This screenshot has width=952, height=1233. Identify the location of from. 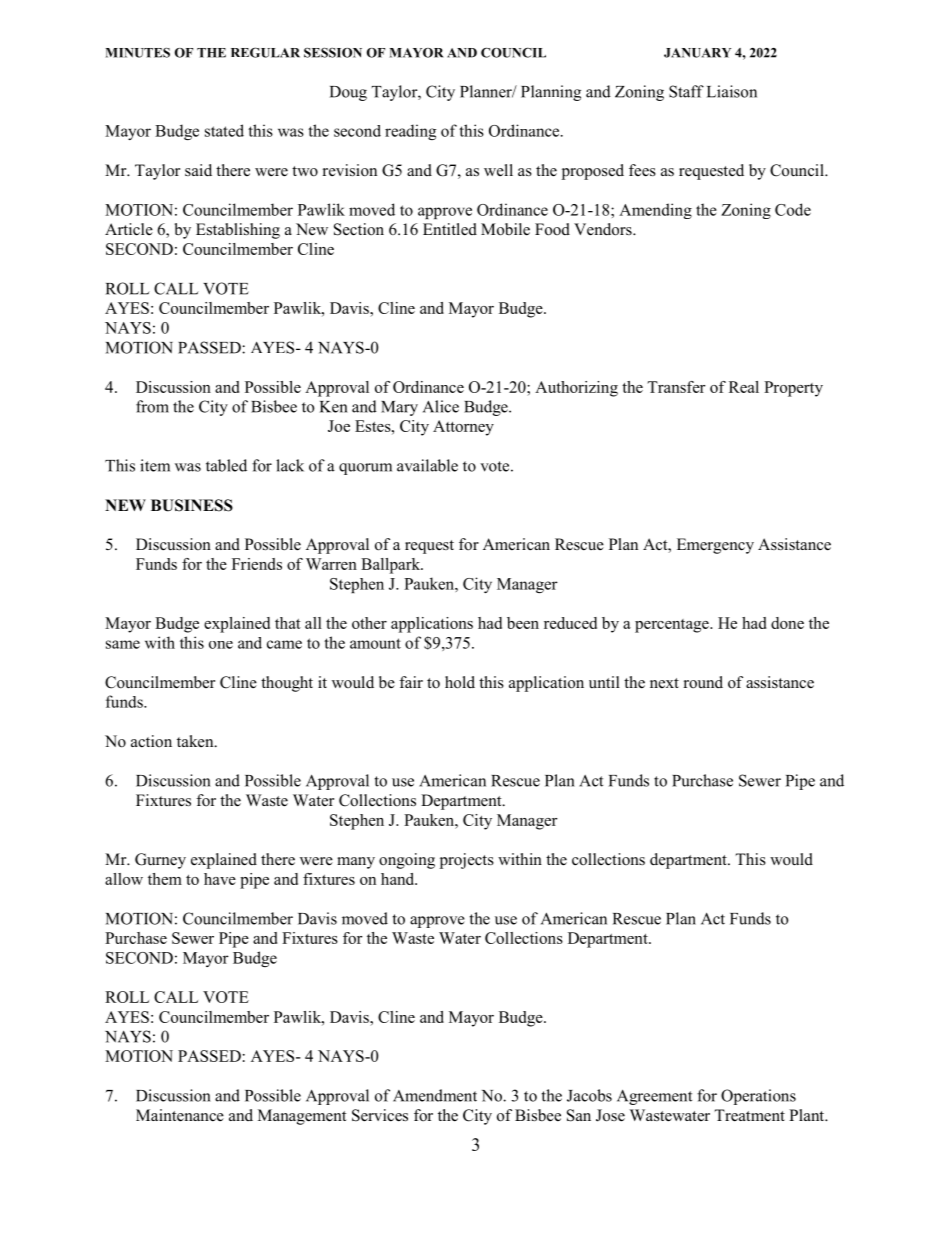
(152, 406).
